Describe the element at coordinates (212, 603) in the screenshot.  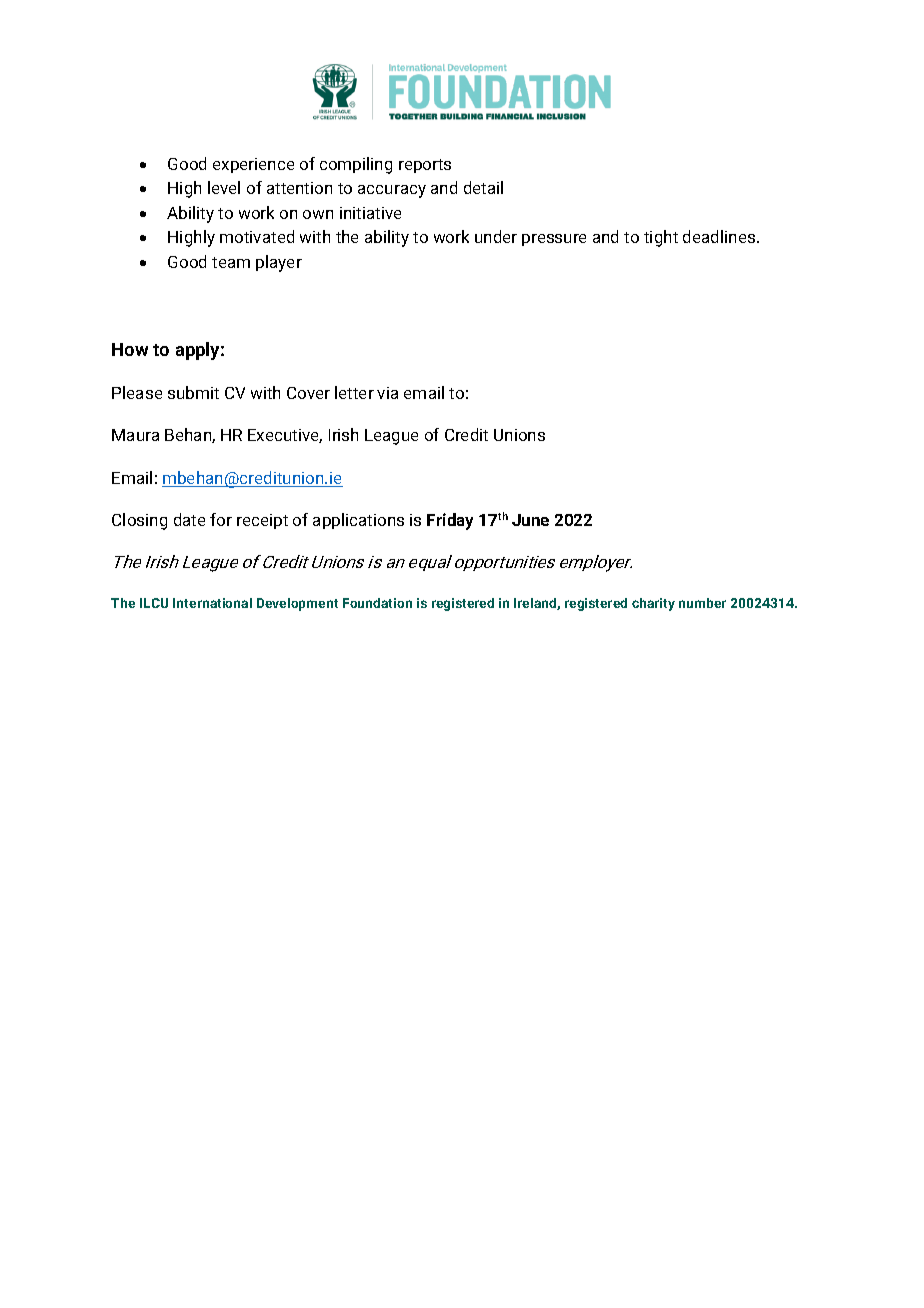
I see `International` at that location.
